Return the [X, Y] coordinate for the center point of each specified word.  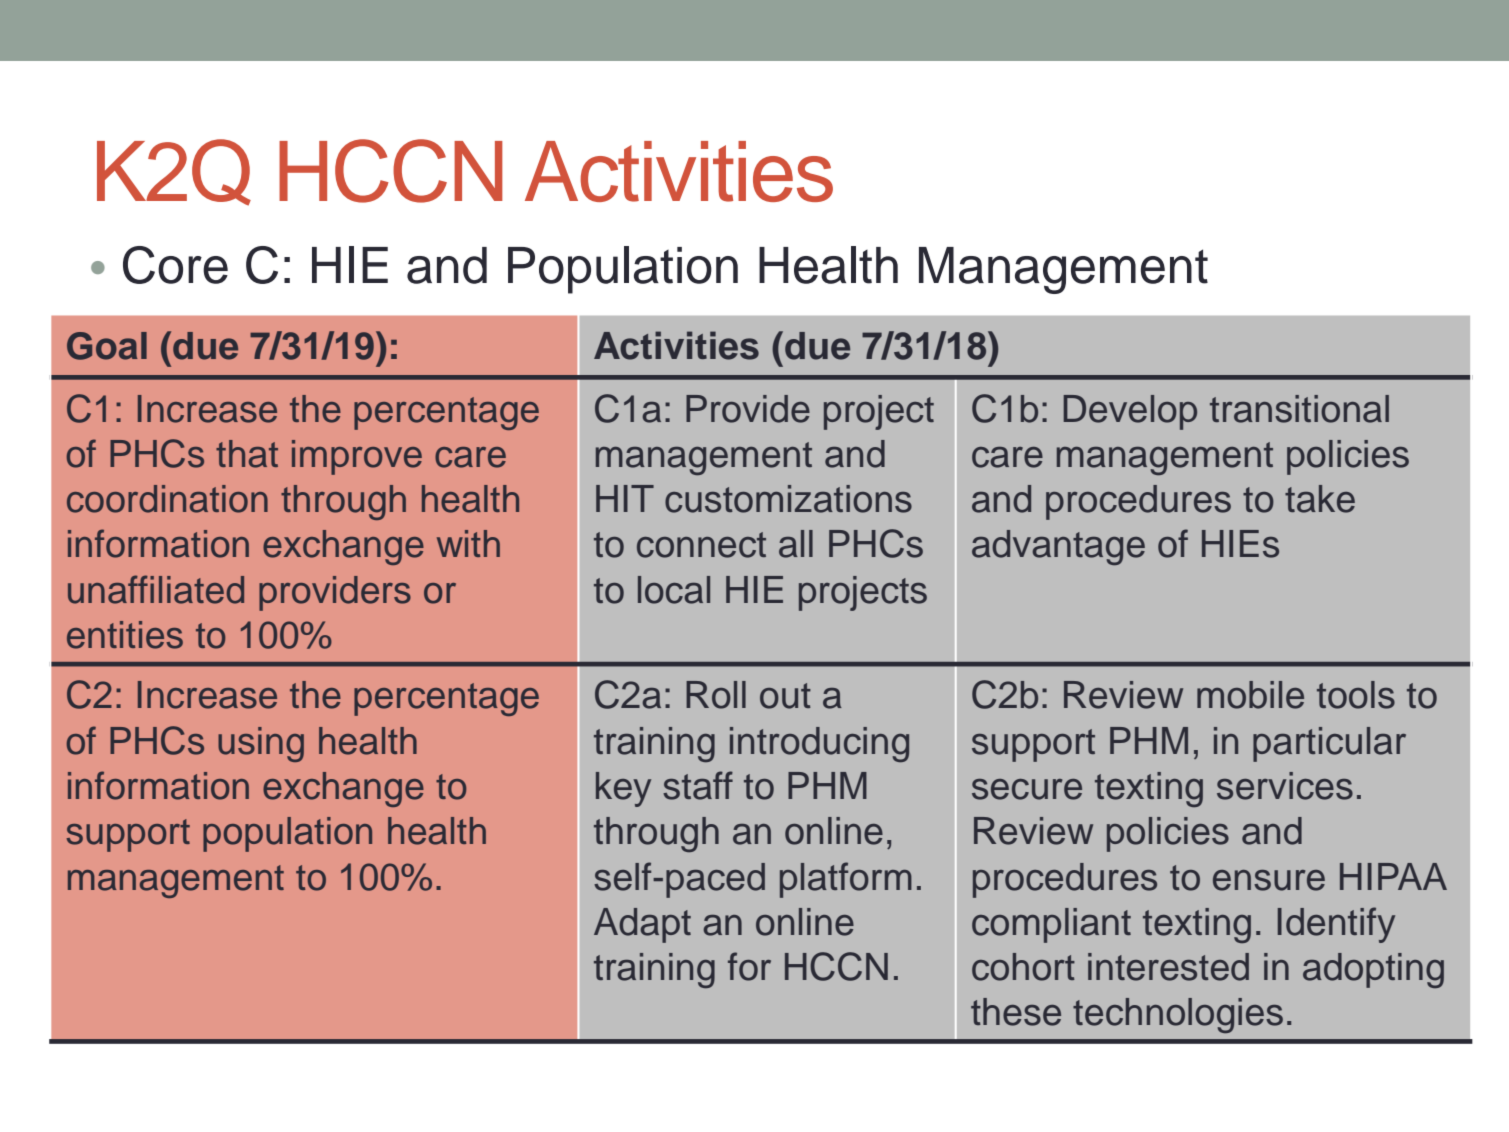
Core [175, 265]
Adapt [642, 925]
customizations [788, 499]
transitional [1299, 409]
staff [698, 785]
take [1320, 499]
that [247, 454]
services [1285, 786]
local [674, 590]
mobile [1250, 695]
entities [125, 635]
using [261, 744]
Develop [1130, 412]
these [1016, 1012]
